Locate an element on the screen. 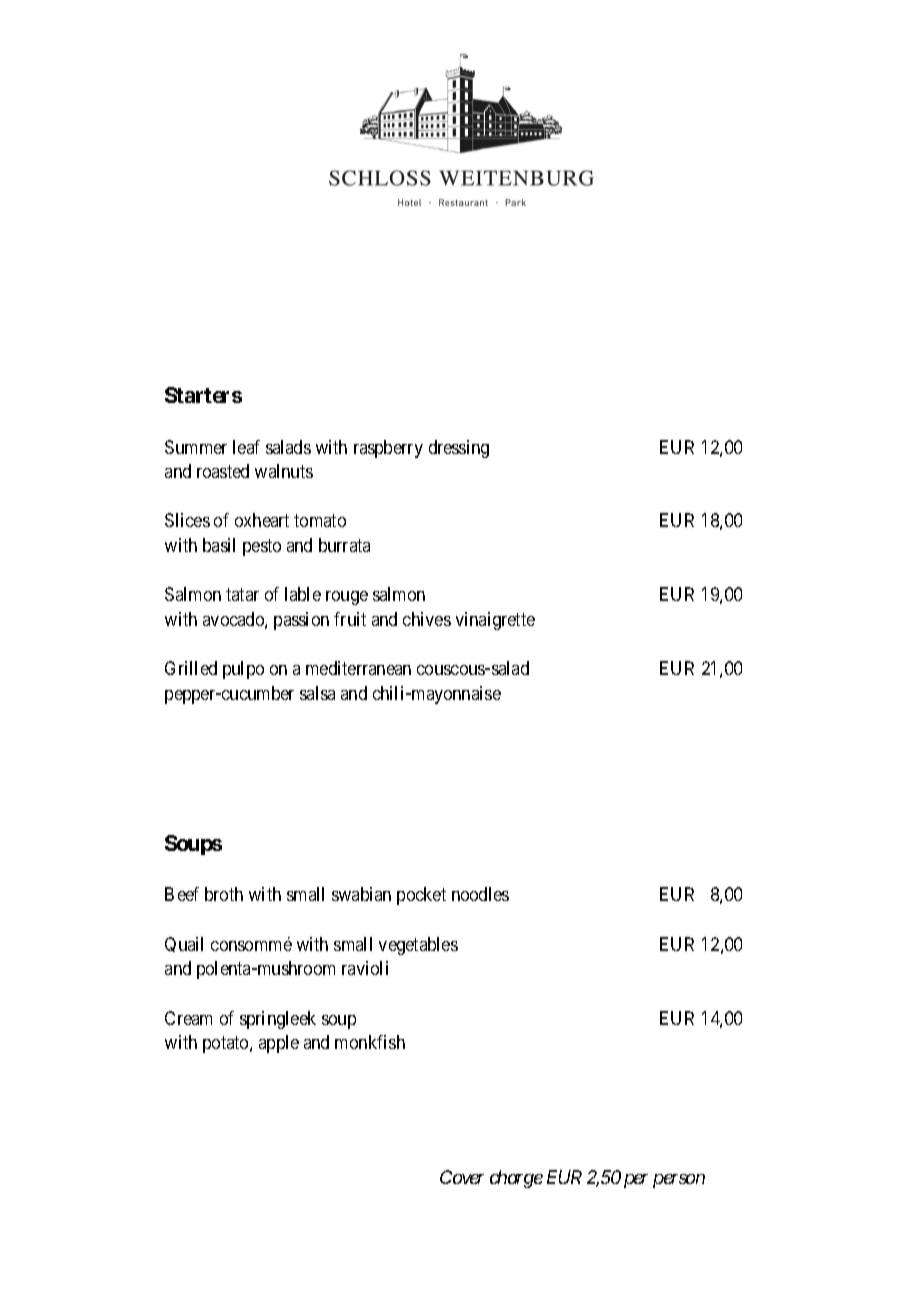  vinaigrette is located at coordinates (495, 621).
